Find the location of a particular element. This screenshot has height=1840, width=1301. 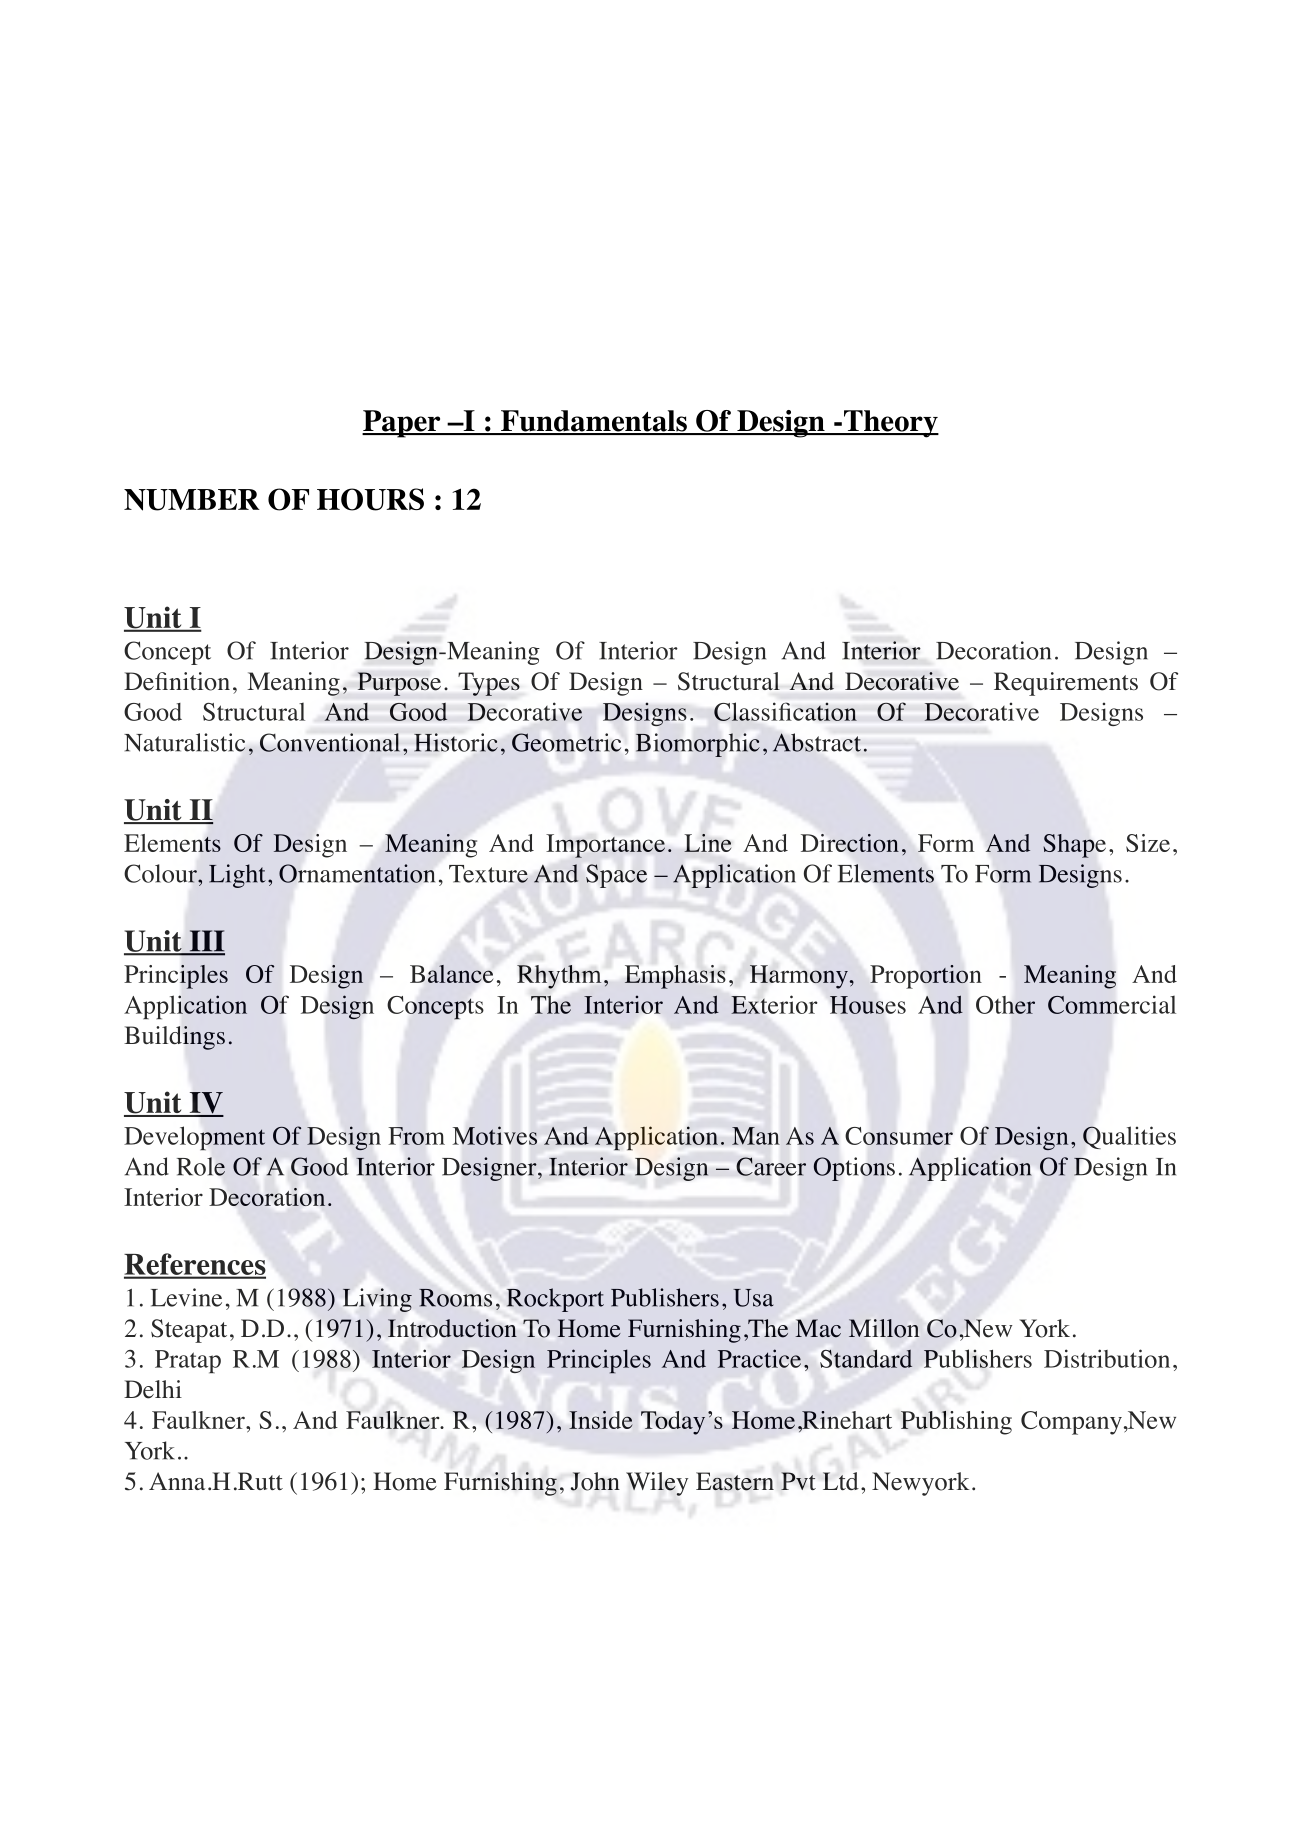

Introduction is located at coordinates (452, 1328).
